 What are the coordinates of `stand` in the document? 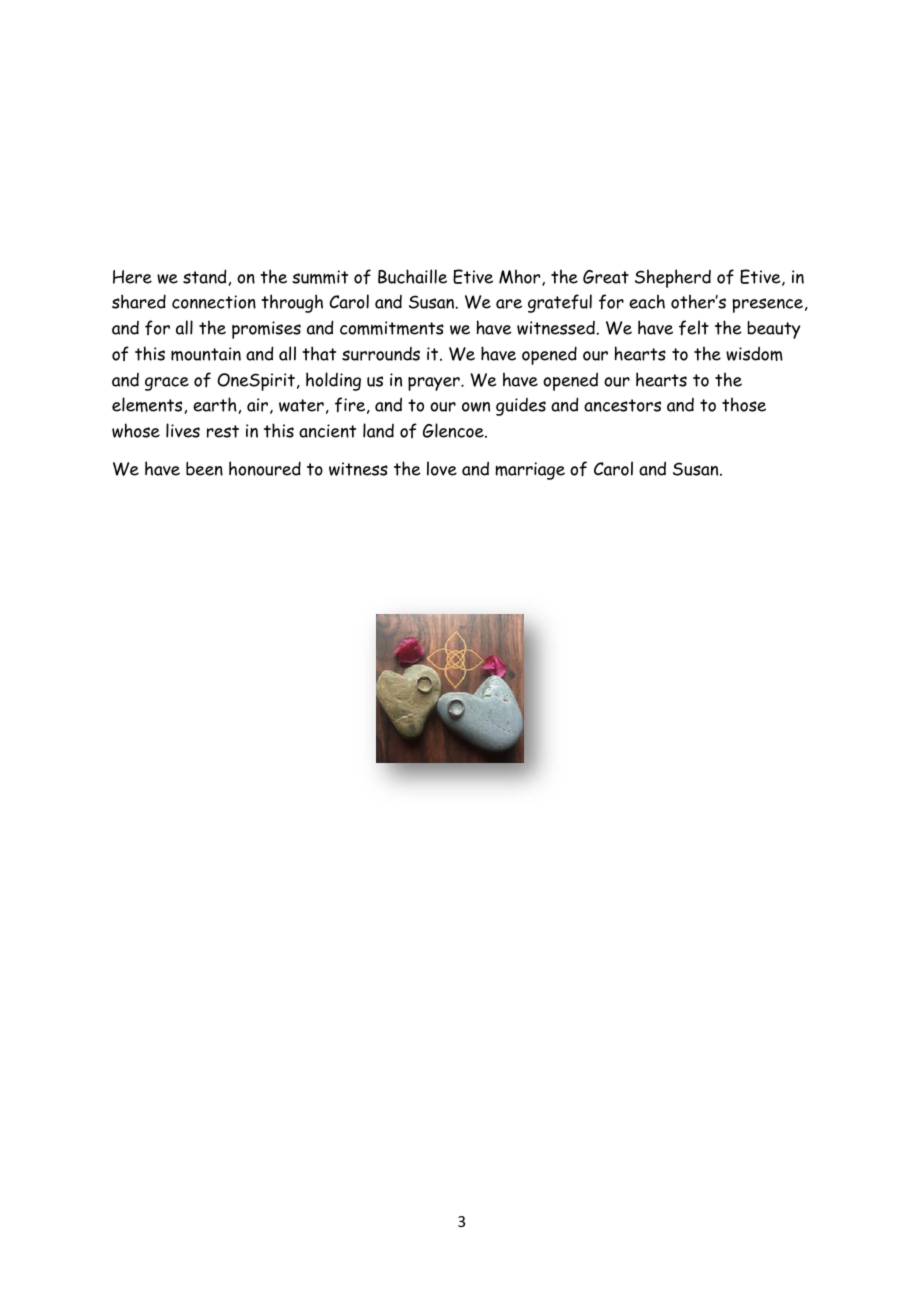 It's located at (204, 276).
